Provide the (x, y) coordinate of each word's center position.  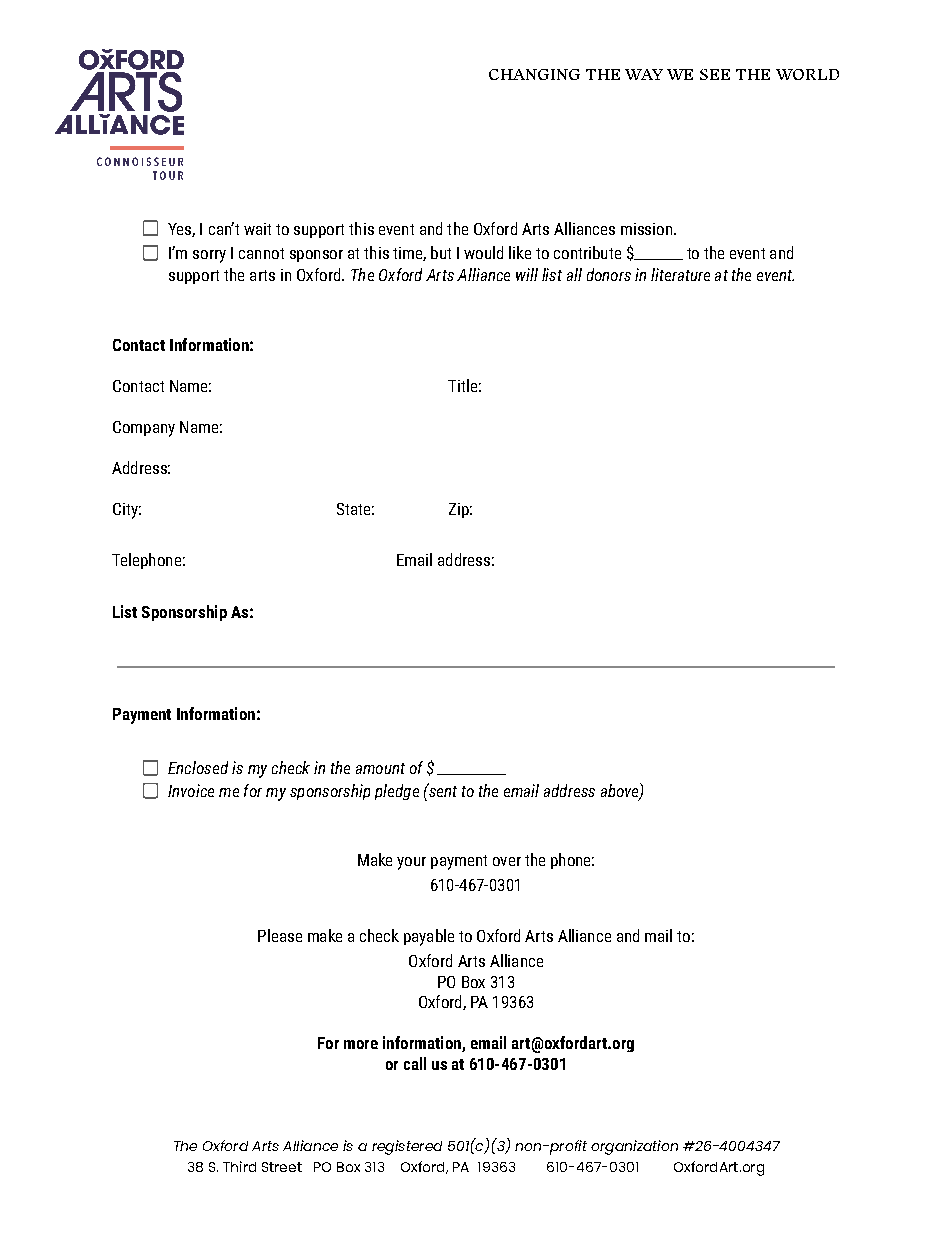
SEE (715, 74)
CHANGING (534, 74)
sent (441, 790)
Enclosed (198, 767)
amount (380, 768)
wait (257, 229)
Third (239, 1166)
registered (407, 1147)
